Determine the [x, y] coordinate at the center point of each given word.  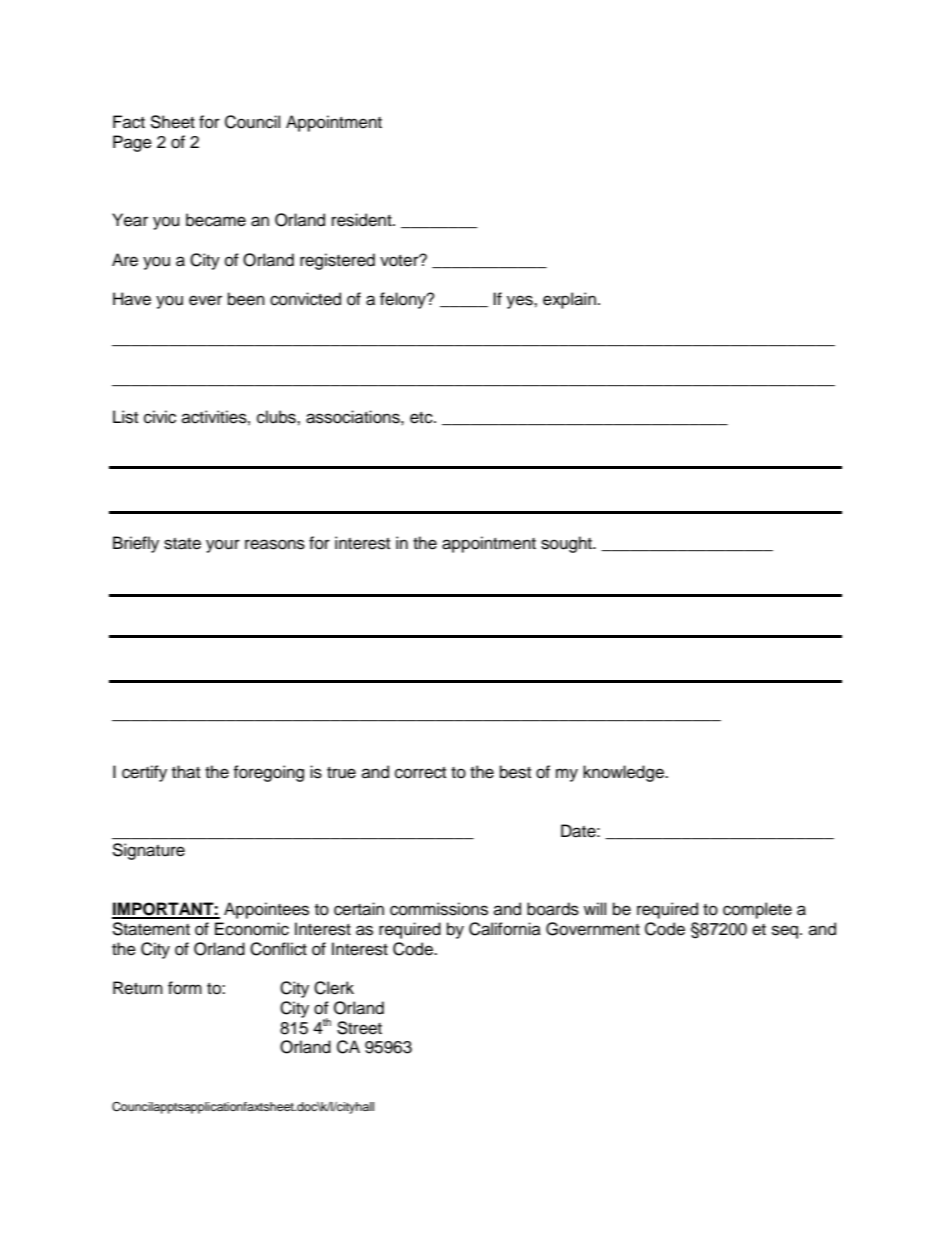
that [186, 772]
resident [363, 220]
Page [132, 143]
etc [422, 418]
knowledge [624, 773]
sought [567, 544]
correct [420, 773]
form [185, 988]
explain [569, 300]
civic [160, 417]
